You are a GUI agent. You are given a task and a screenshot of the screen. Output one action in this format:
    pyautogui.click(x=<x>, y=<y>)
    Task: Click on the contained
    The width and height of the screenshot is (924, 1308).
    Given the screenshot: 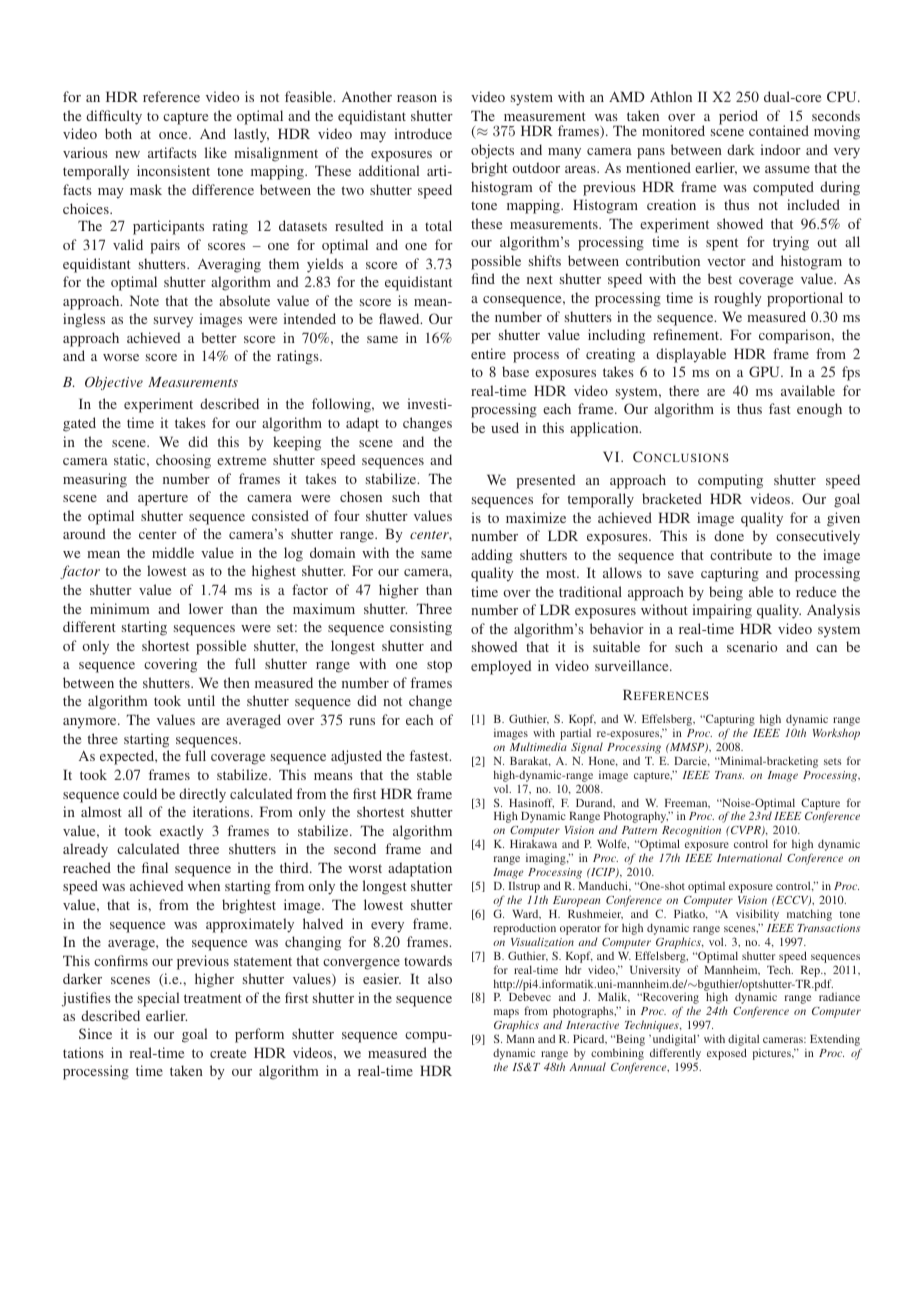 What is the action you would take?
    pyautogui.click(x=779, y=130)
